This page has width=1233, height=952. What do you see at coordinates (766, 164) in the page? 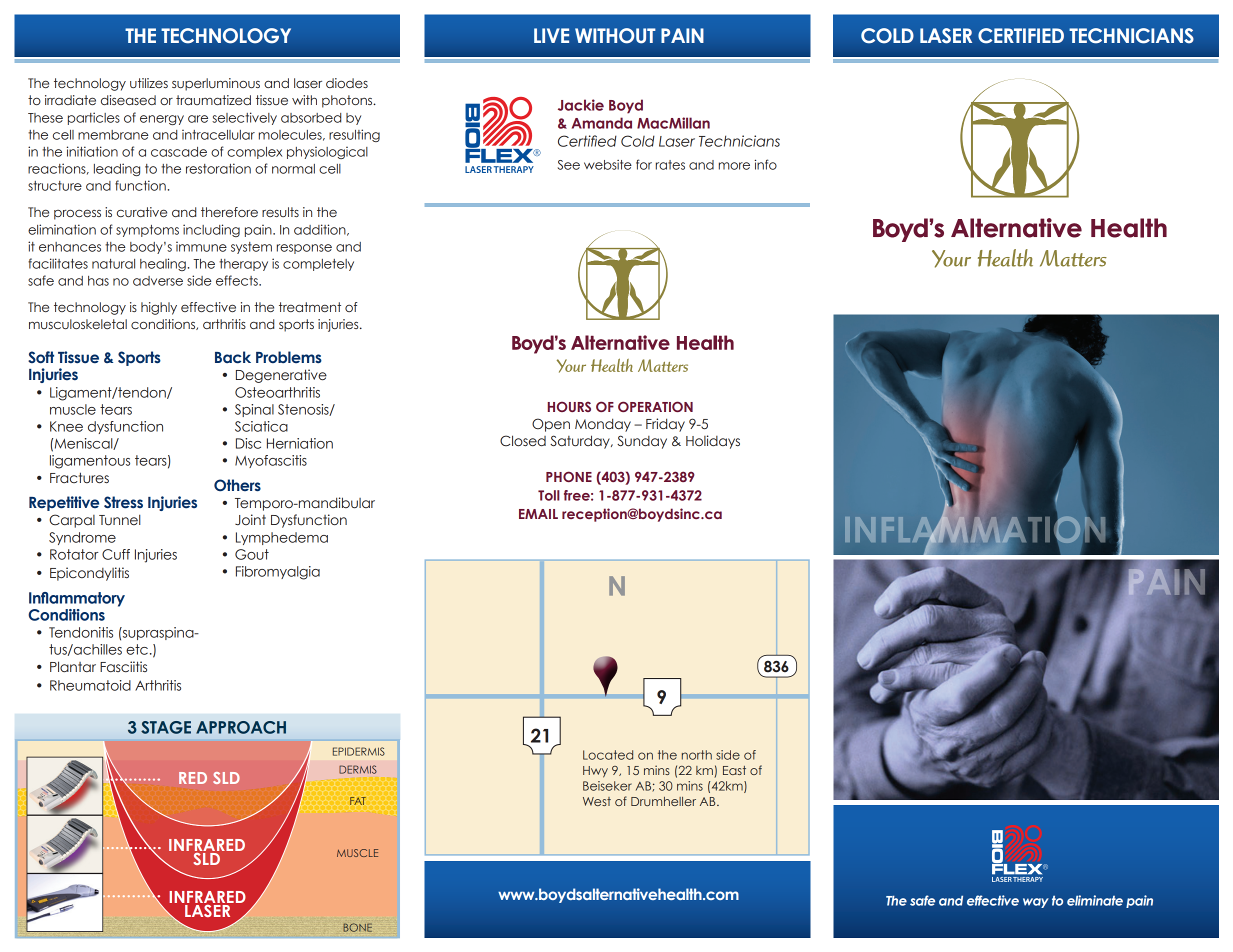
I see `info` at bounding box center [766, 164].
